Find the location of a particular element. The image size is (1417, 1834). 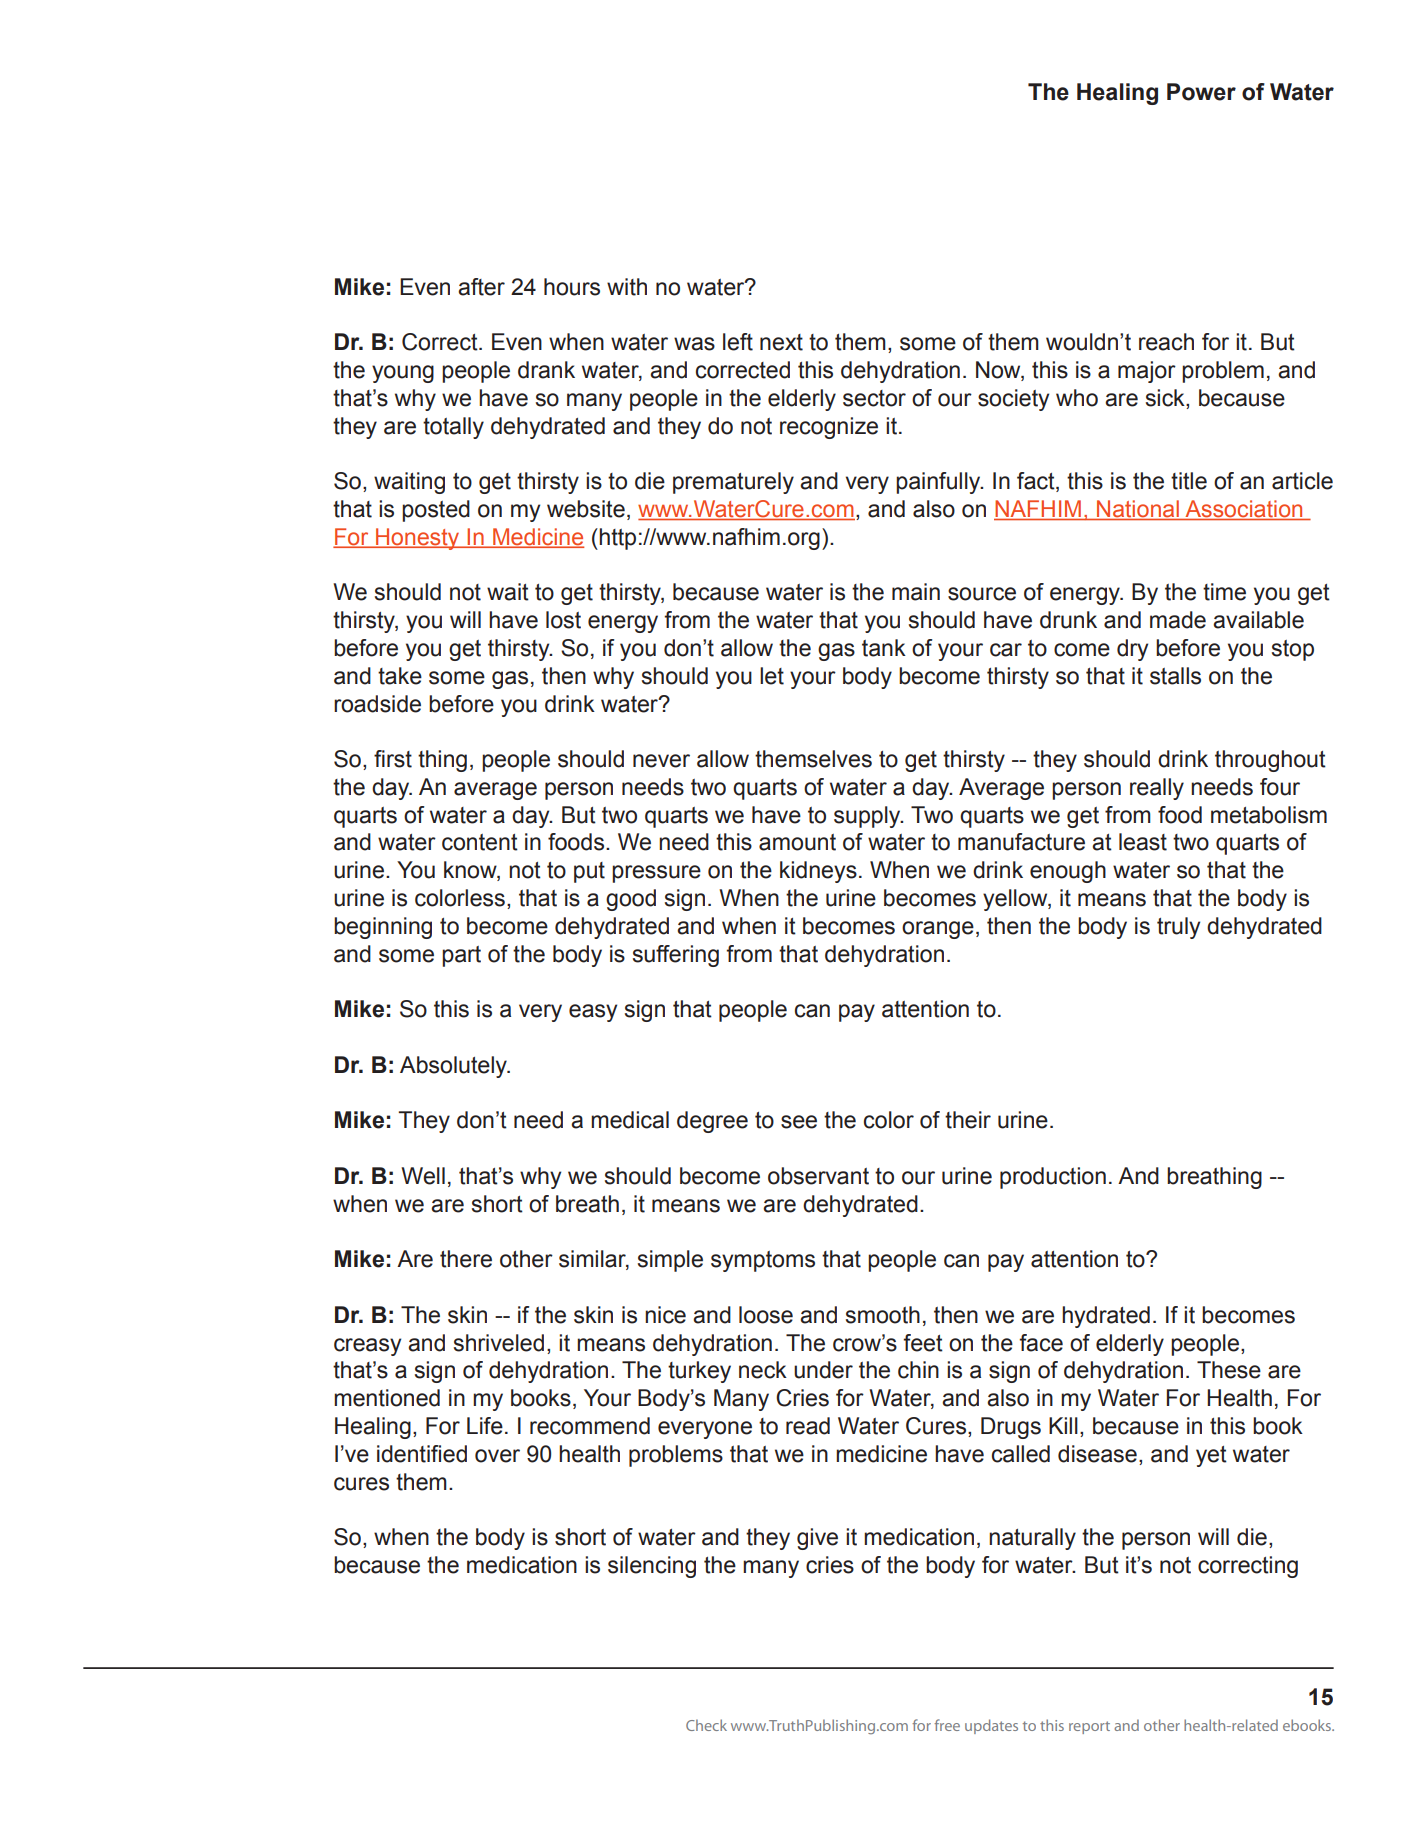

Power is located at coordinates (1201, 92).
